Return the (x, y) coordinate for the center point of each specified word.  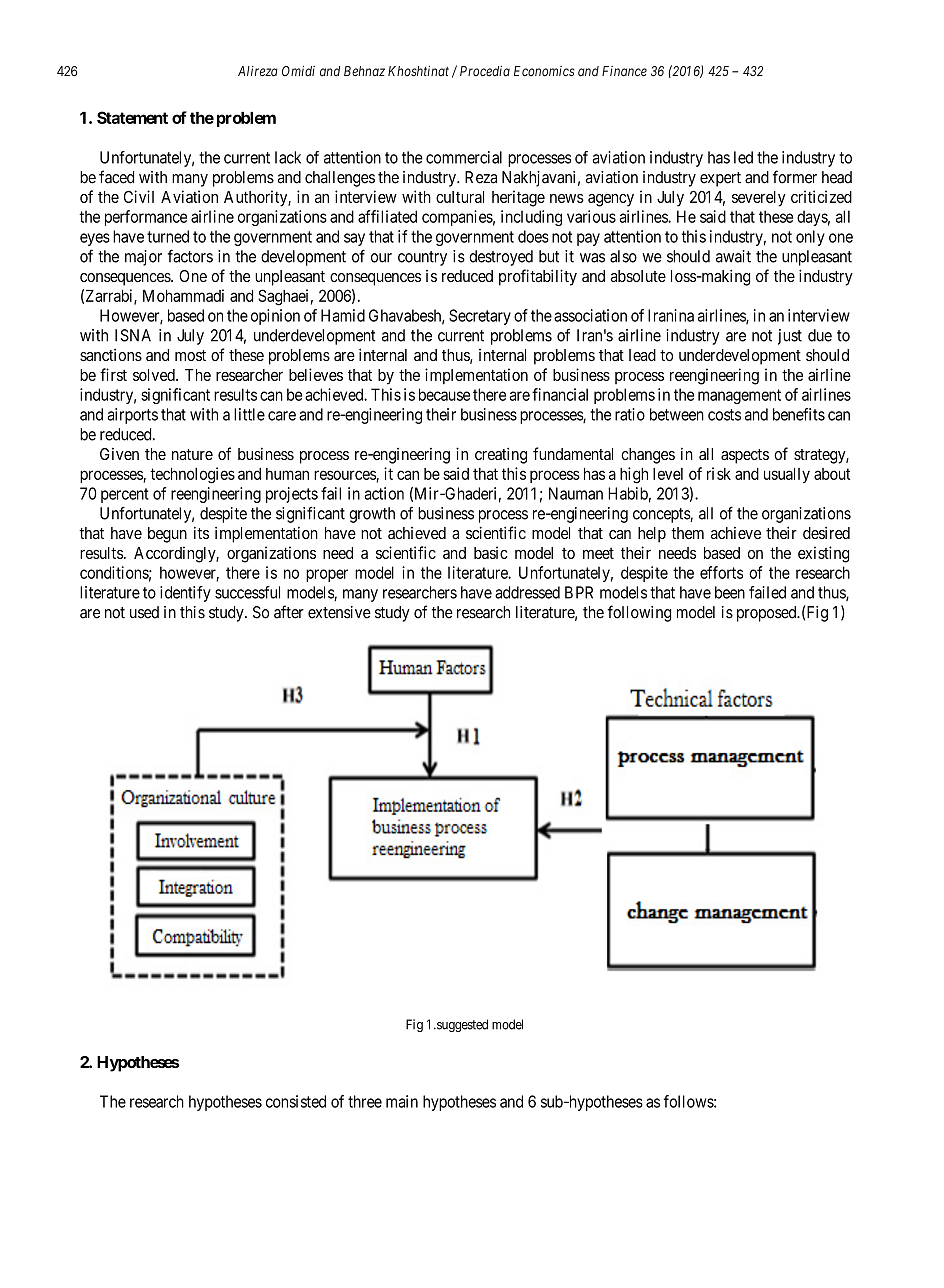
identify (185, 594)
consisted (296, 1101)
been (730, 592)
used (144, 612)
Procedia (485, 71)
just (790, 337)
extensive (339, 612)
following (639, 613)
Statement (132, 117)
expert (720, 179)
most (190, 355)
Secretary (480, 317)
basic (491, 552)
